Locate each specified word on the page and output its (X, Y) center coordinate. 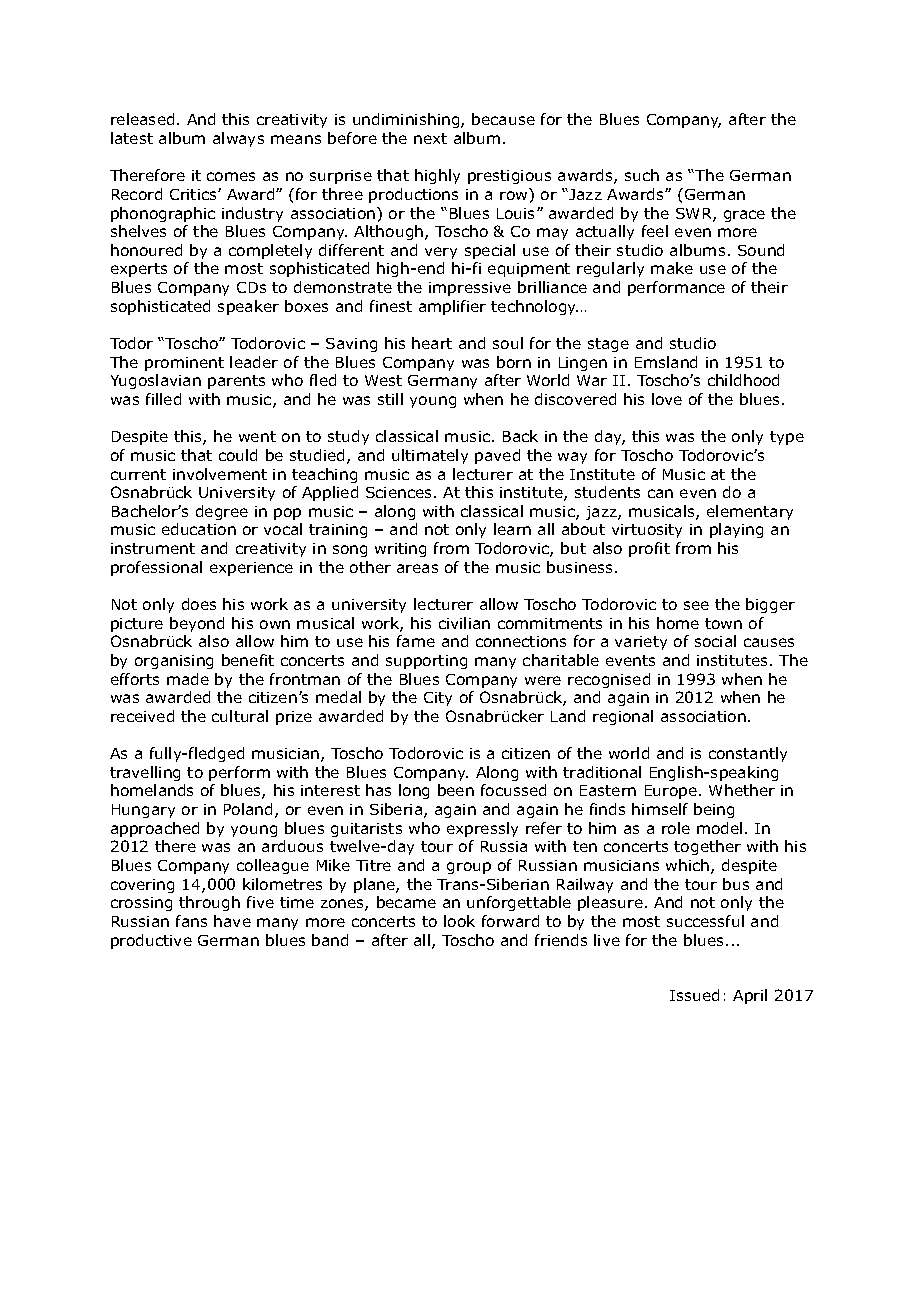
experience (251, 569)
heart (432, 343)
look (459, 921)
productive (151, 941)
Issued (694, 995)
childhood (743, 380)
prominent (184, 364)
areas (417, 568)
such (642, 175)
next (430, 138)
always (238, 139)
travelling (145, 773)
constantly (748, 754)
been (456, 790)
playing (736, 530)
